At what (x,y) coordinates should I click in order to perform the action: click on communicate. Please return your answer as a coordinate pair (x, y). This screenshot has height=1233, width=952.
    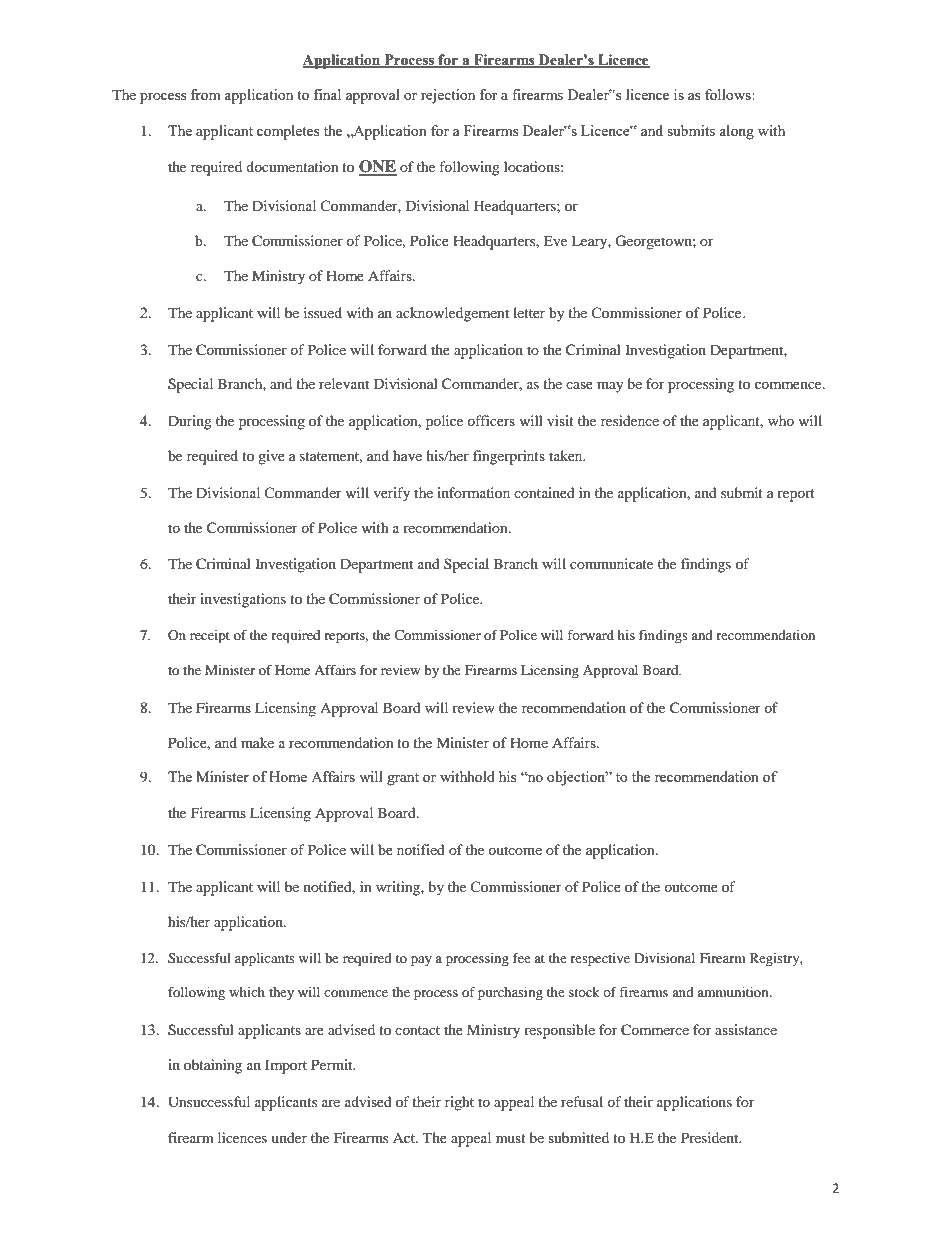
    Looking at the image, I should click on (611, 563).
